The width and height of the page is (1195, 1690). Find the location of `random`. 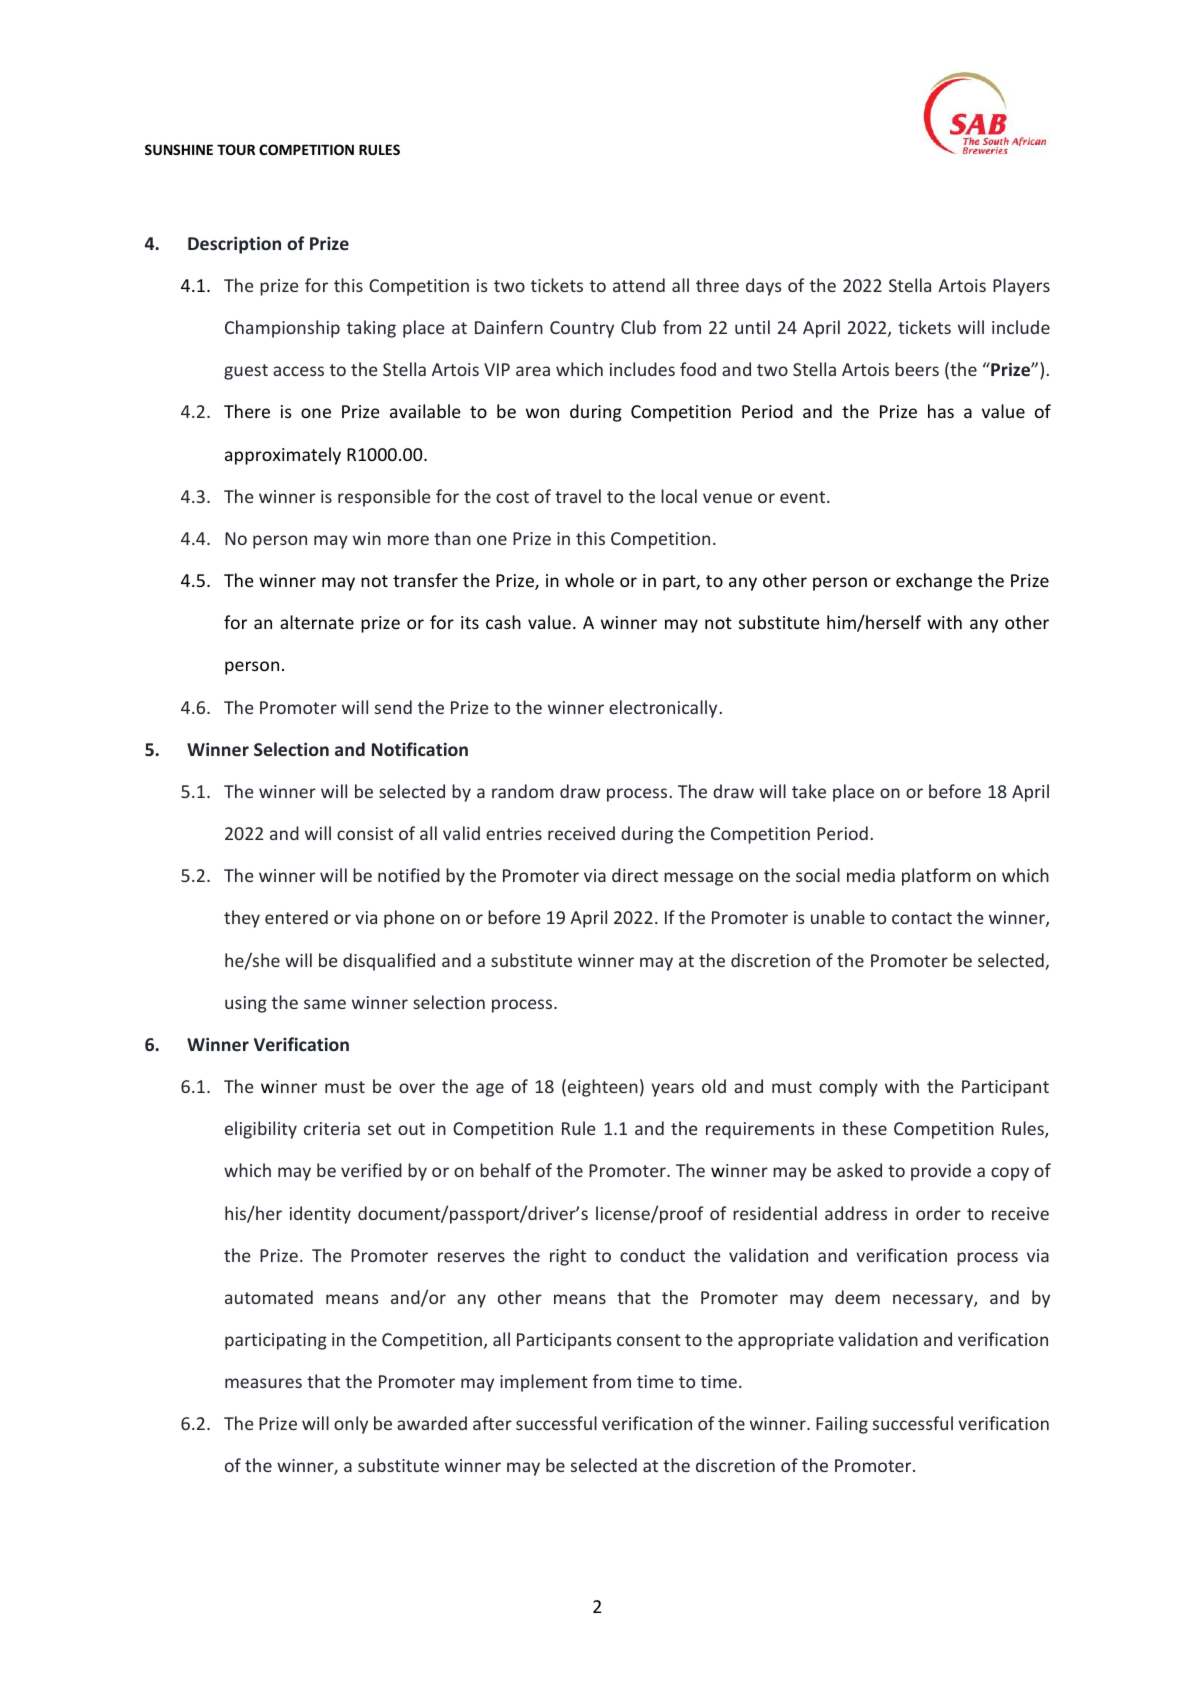

random is located at coordinates (523, 791).
